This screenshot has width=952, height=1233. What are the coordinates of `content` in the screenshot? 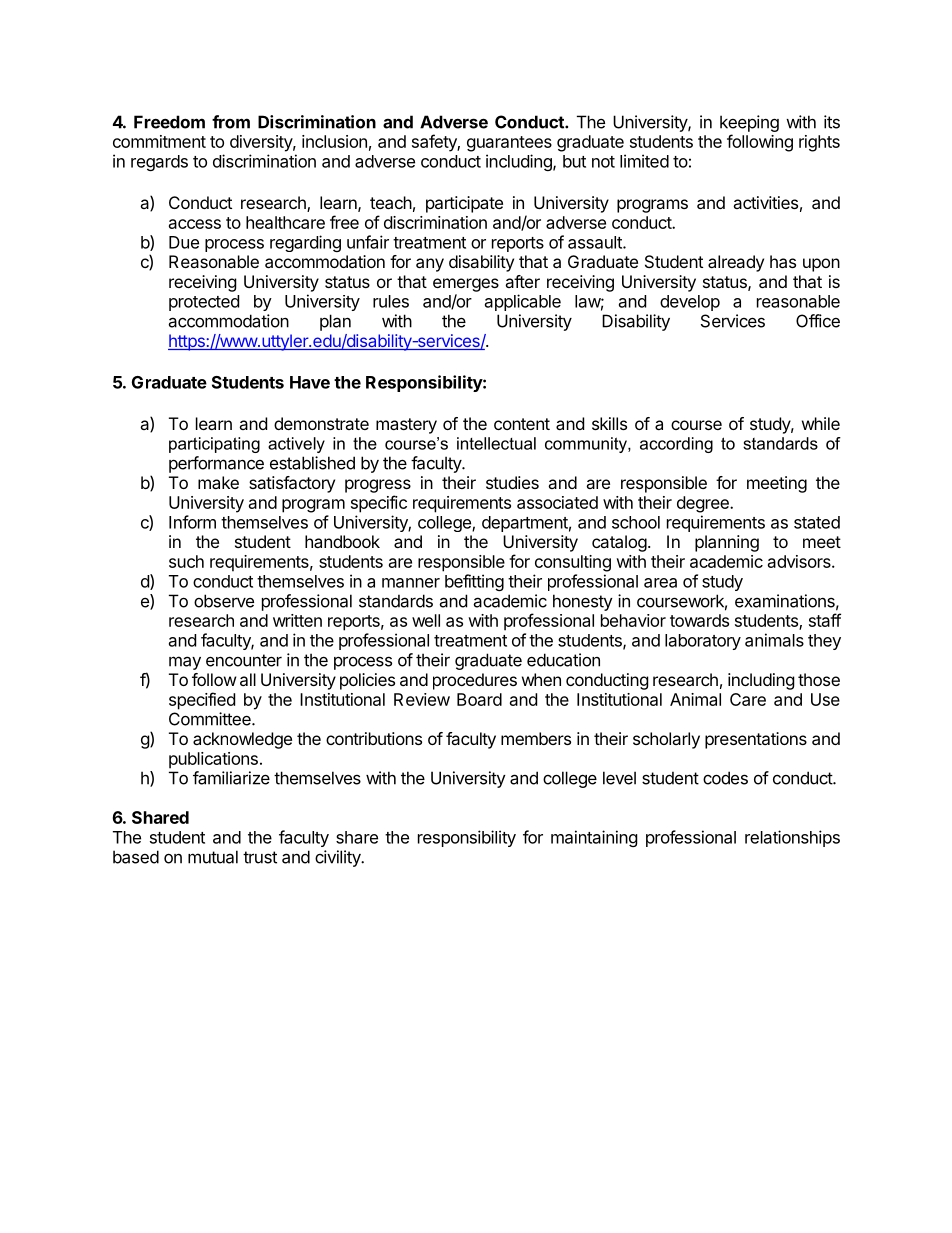 It's located at (522, 424).
